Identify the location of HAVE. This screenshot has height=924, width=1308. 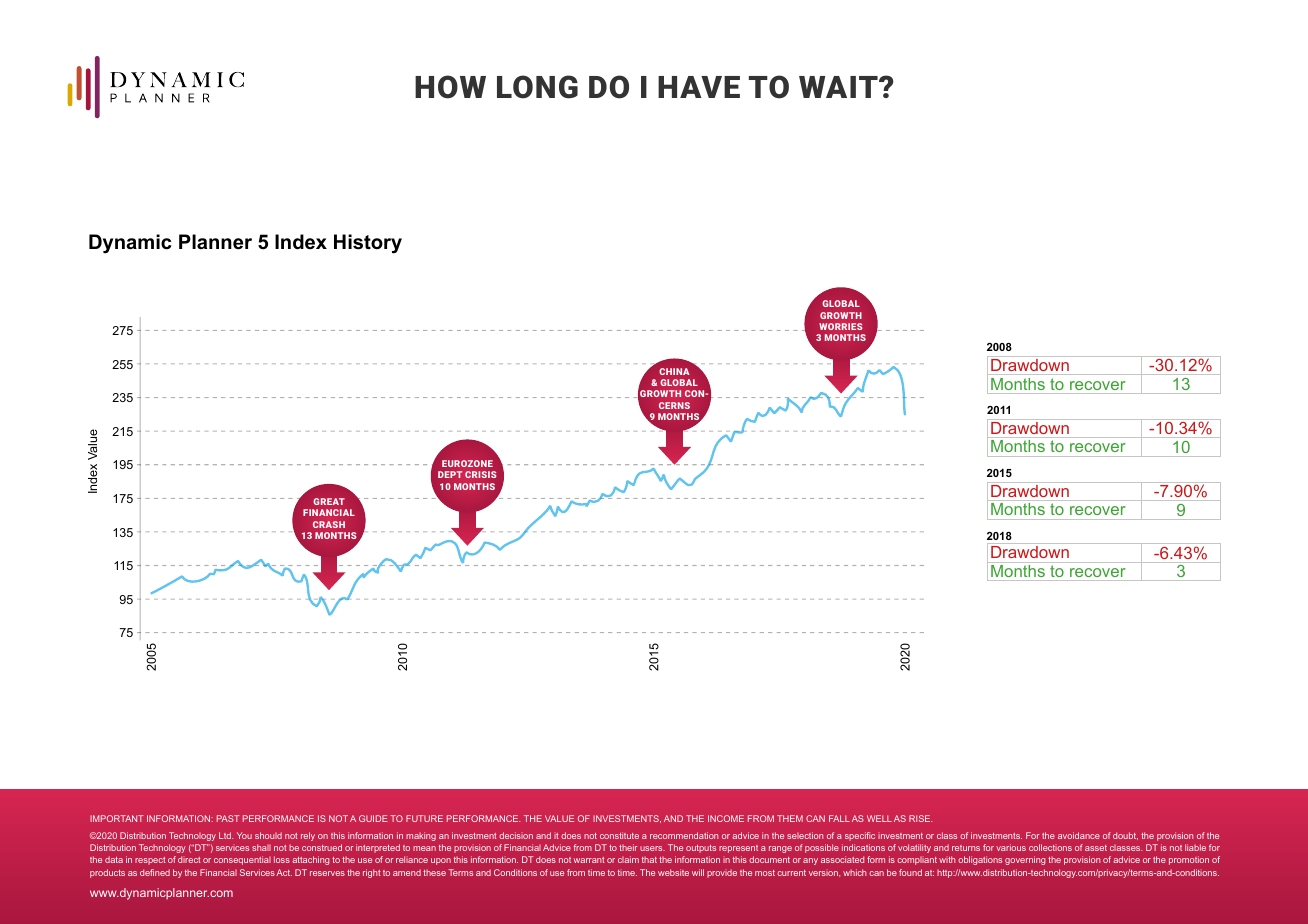
(699, 87).
